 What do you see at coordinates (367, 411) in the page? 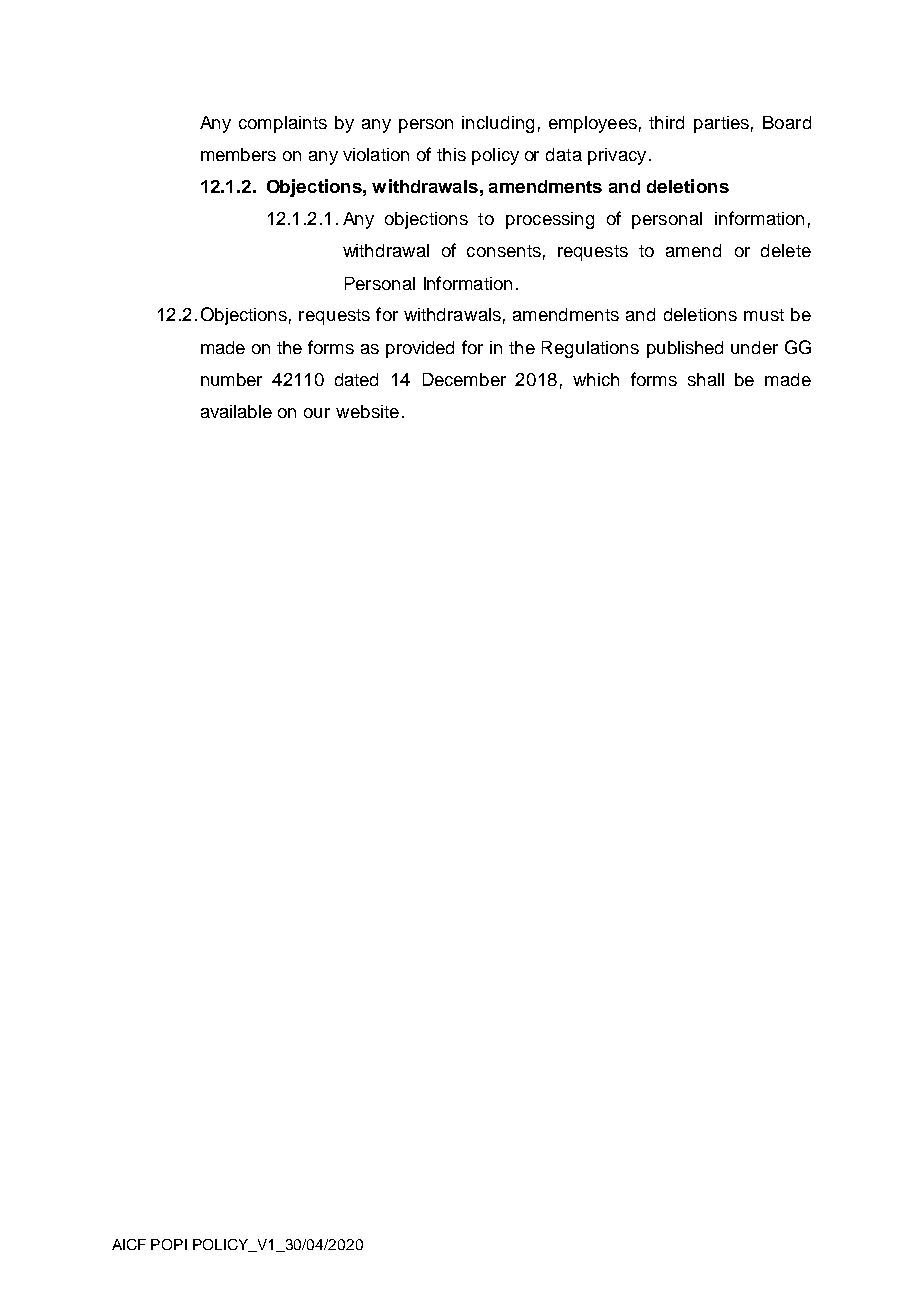
I see `website` at bounding box center [367, 411].
